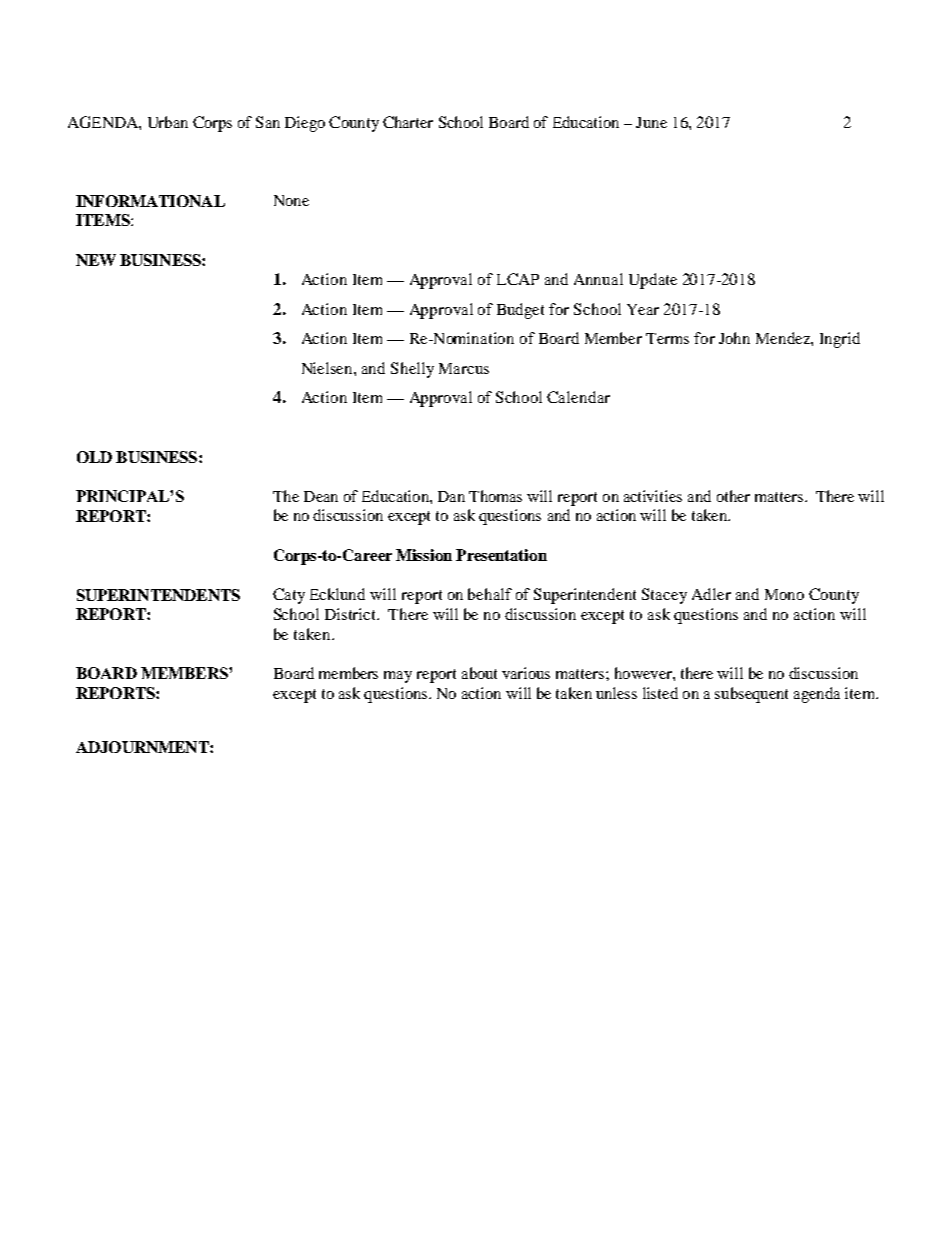 Image resolution: width=952 pixels, height=1233 pixels. What do you see at coordinates (734, 338) in the image?
I see `John` at bounding box center [734, 338].
